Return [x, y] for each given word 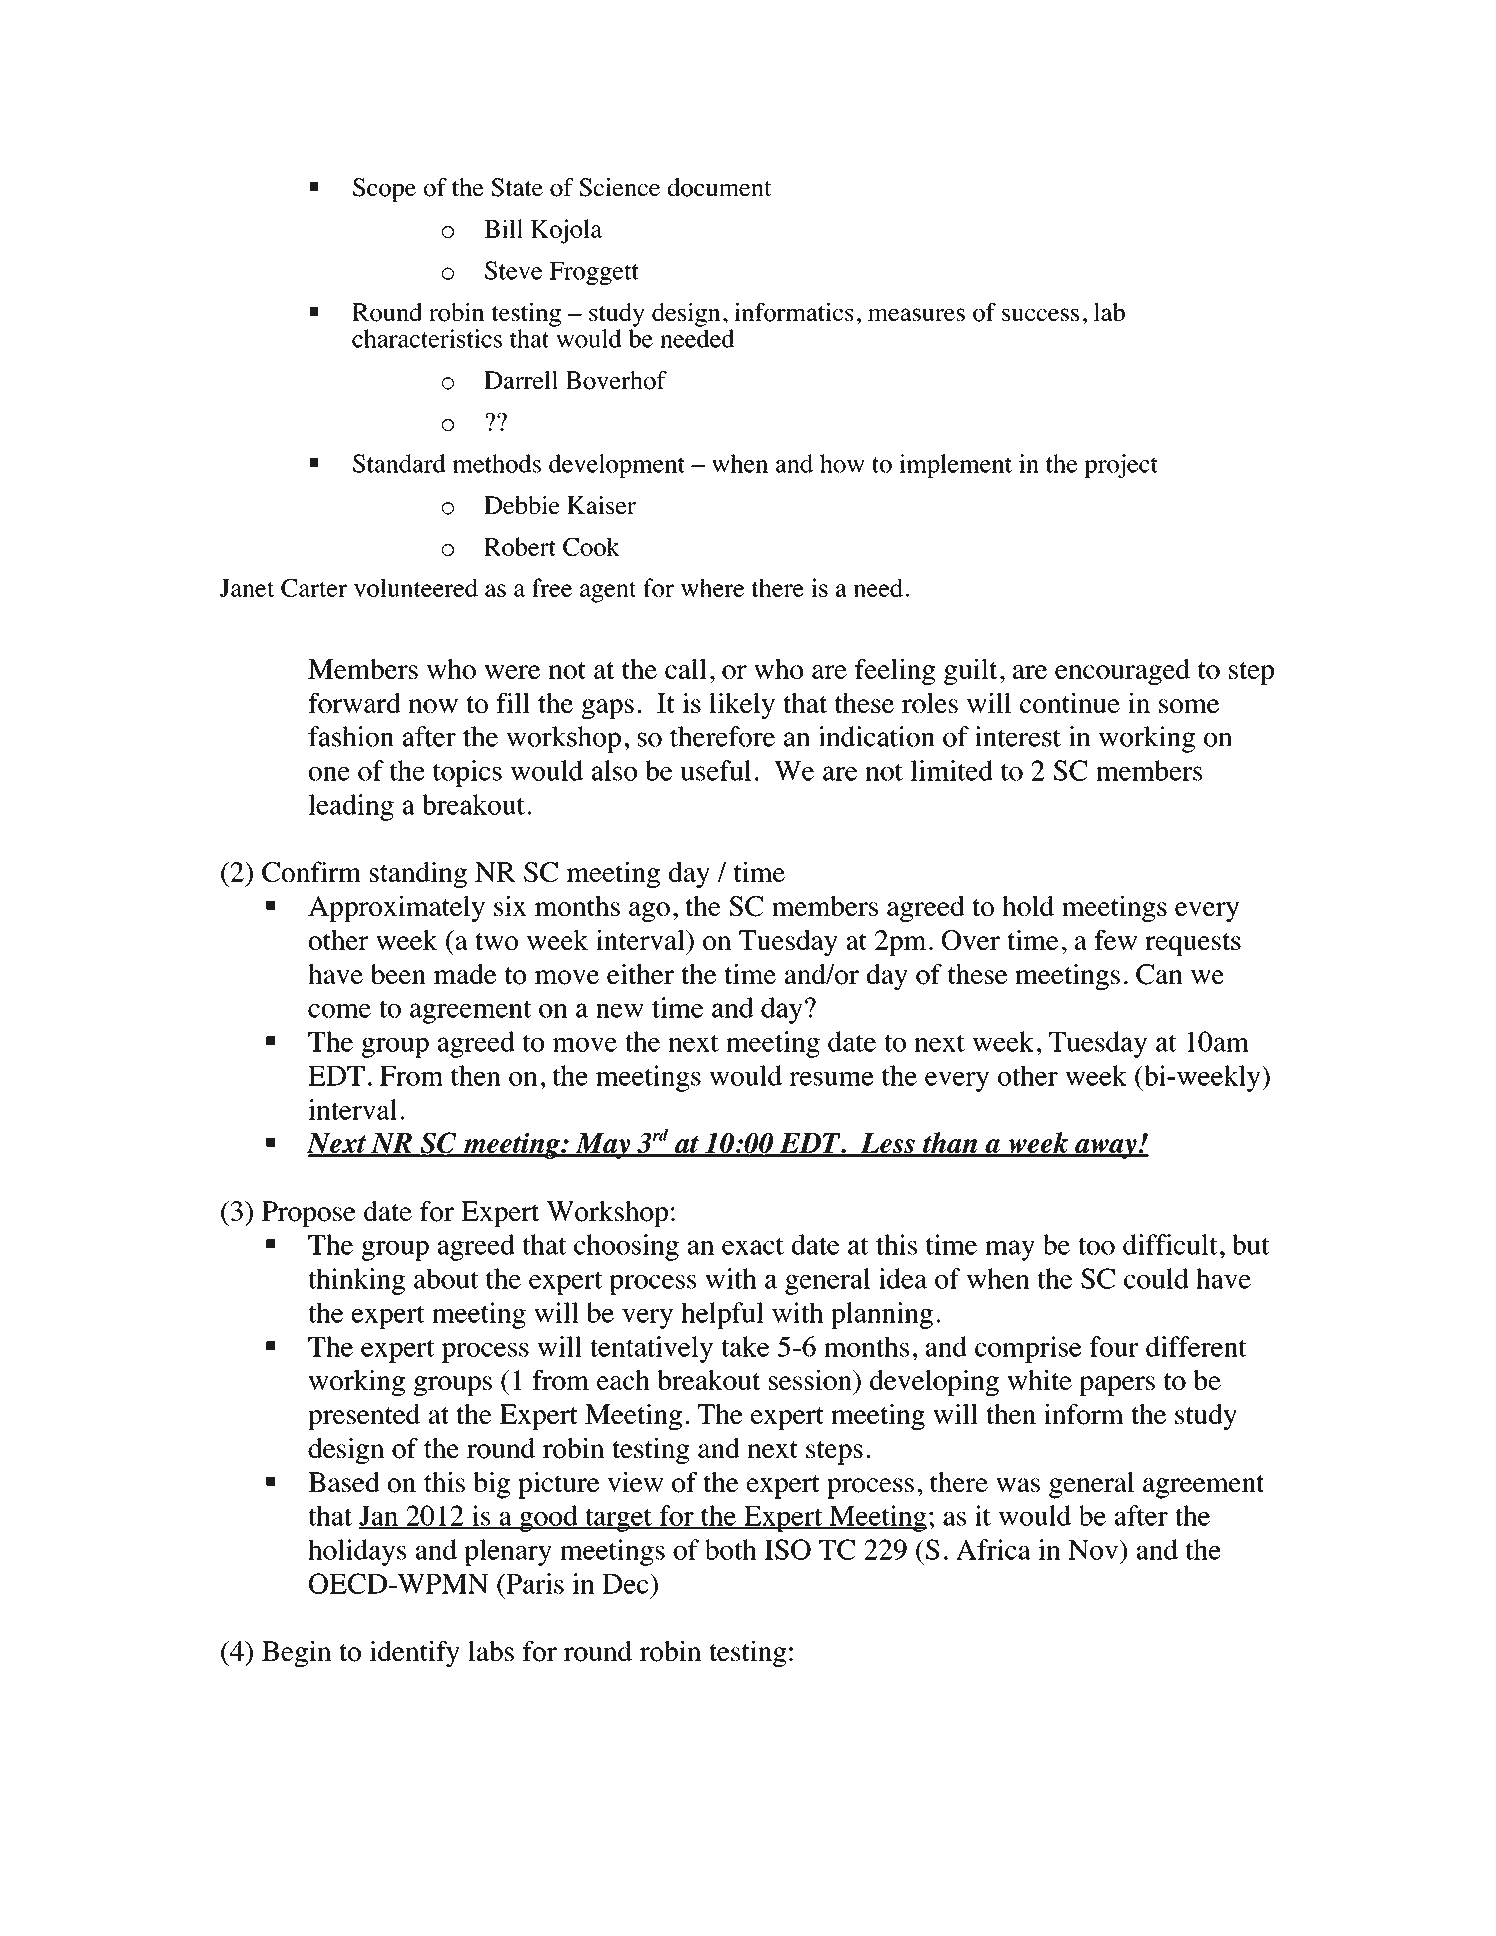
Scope [384, 190]
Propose [308, 1214]
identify [415, 1654]
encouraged [1122, 672]
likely [742, 706]
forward [354, 703]
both [731, 1549]
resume [832, 1079]
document [720, 187]
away [1106, 1149]
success [1040, 314]
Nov [1094, 1549]
